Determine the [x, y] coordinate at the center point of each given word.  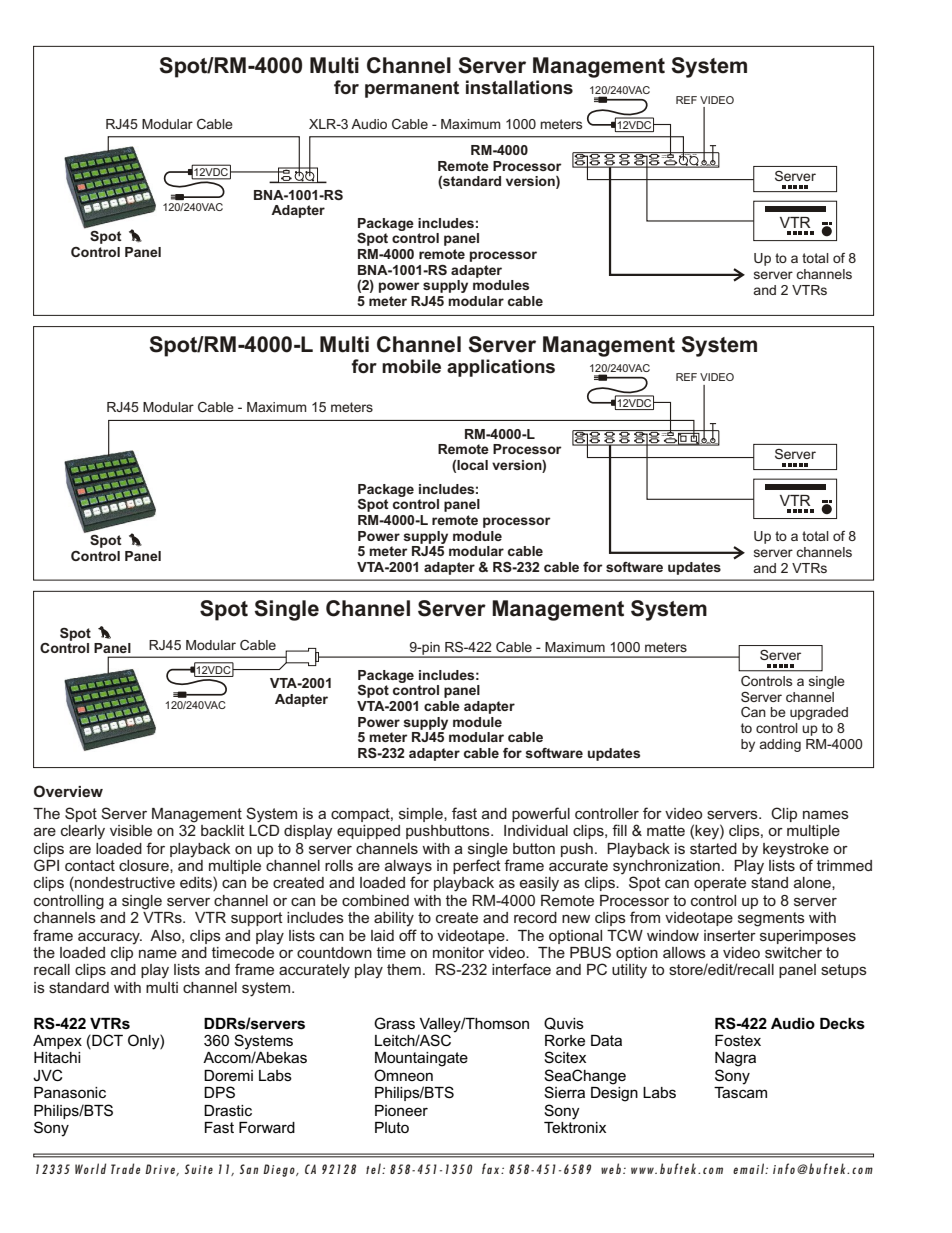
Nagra [735, 1059]
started [713, 848]
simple [422, 815]
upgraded [819, 713]
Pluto [392, 1127]
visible [131, 830]
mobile [411, 366]
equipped [368, 832]
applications [501, 368]
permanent [412, 89]
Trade [125, 1168]
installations [519, 87]
